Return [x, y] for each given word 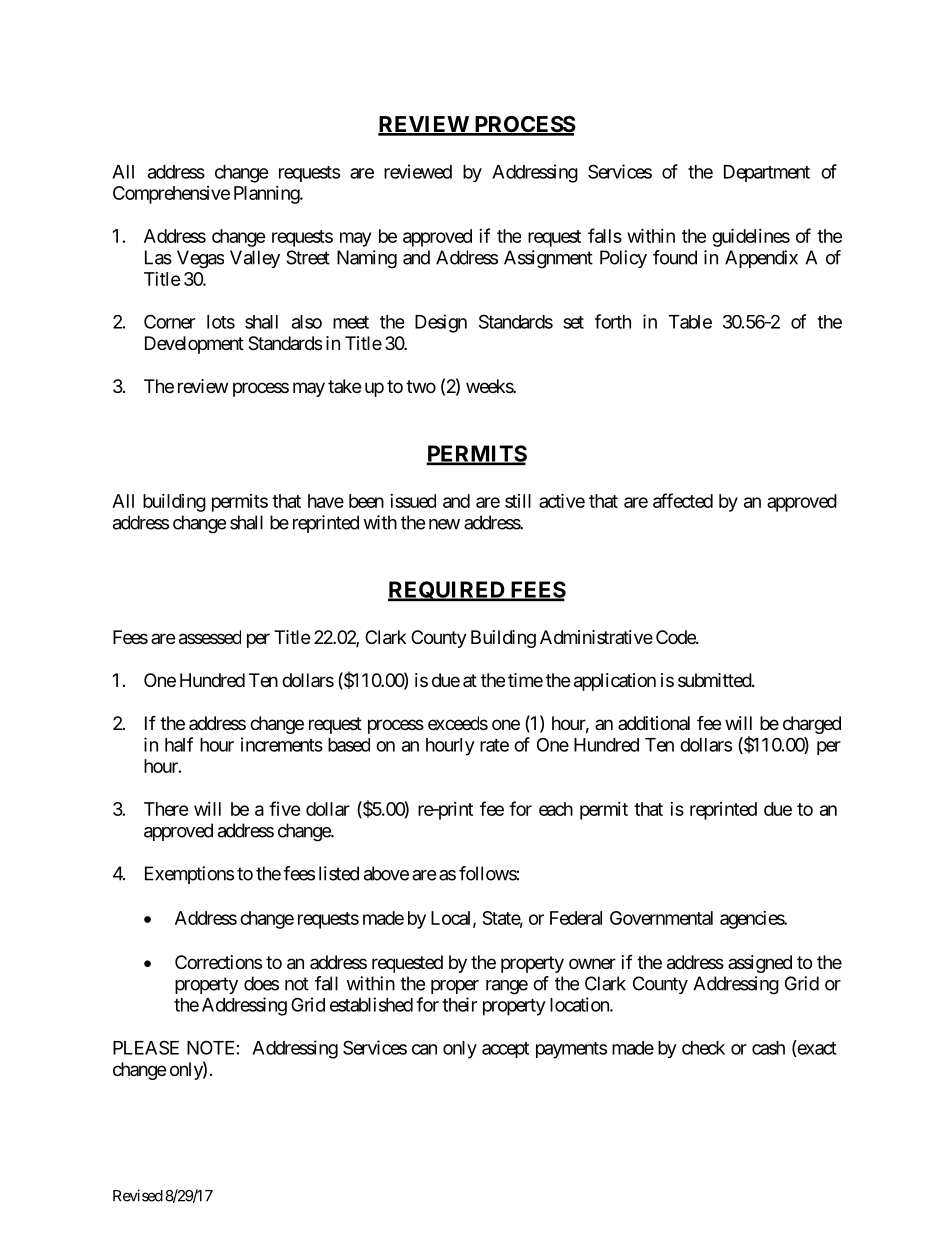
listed [339, 873]
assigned [760, 964]
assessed [210, 637]
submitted [715, 680]
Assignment [548, 259]
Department [767, 173]
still [518, 501]
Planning [267, 195]
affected [683, 500]
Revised [138, 1195]
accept [505, 1050]
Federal [576, 918]
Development [194, 345]
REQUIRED [447, 591]
